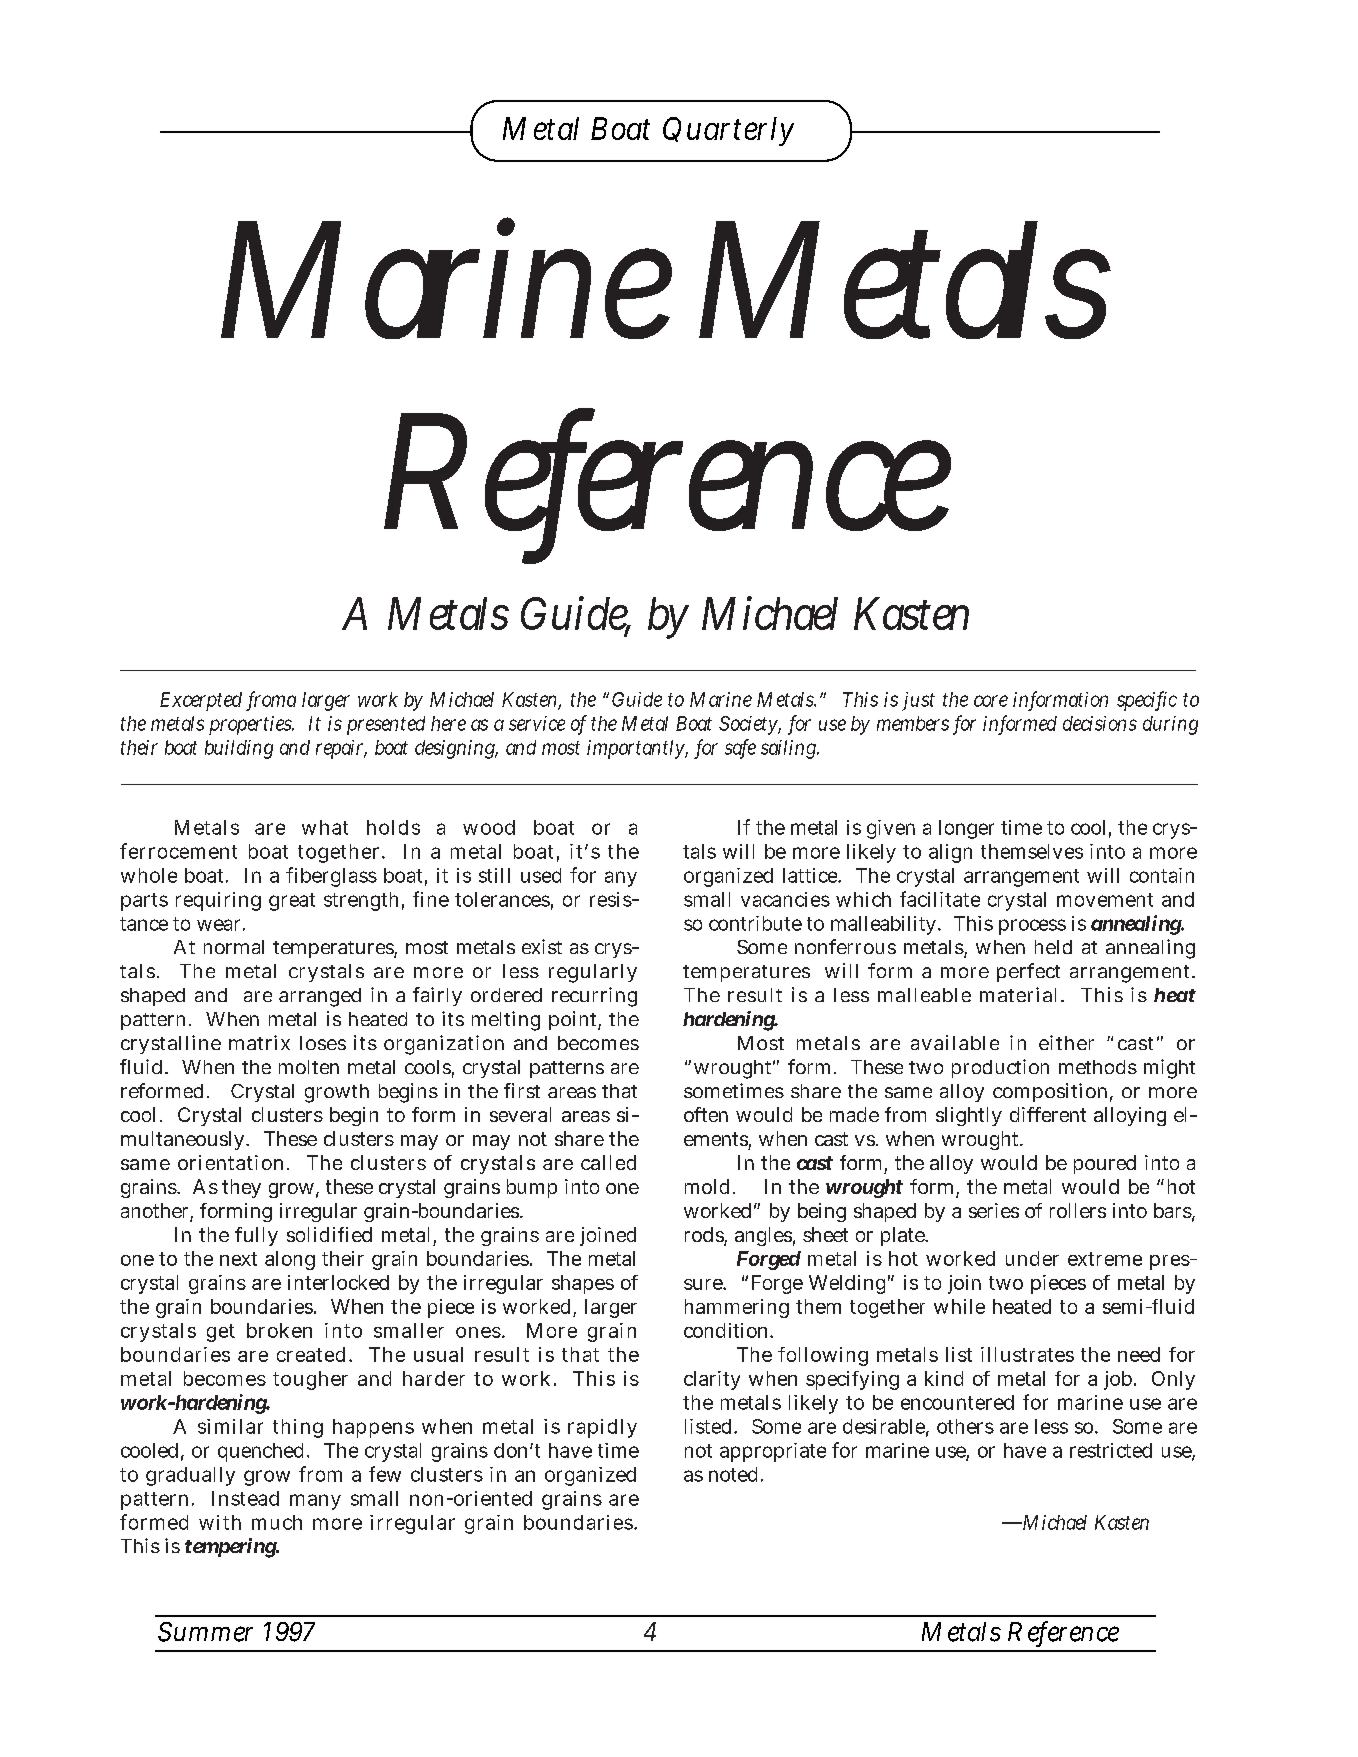 This page has width=1358, height=1757. I want to click on Quarterly, so click(728, 131).
